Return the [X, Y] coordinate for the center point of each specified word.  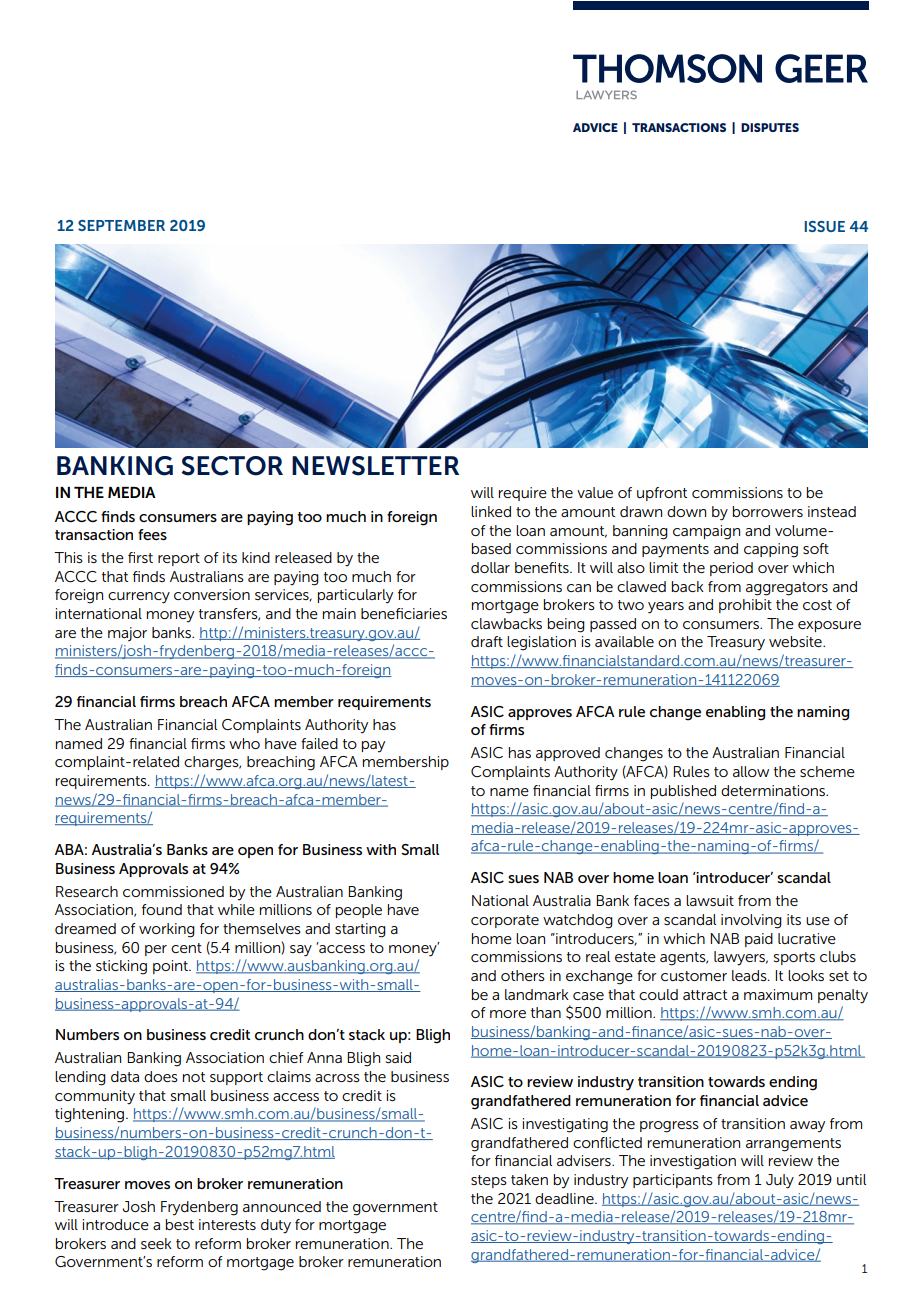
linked [491, 511]
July [780, 1181]
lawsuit [710, 900]
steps [489, 1181]
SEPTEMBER [121, 225]
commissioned [173, 891]
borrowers [768, 511]
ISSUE [825, 226]
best [180, 1224]
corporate [505, 921]
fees [152, 534]
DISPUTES [770, 127]
